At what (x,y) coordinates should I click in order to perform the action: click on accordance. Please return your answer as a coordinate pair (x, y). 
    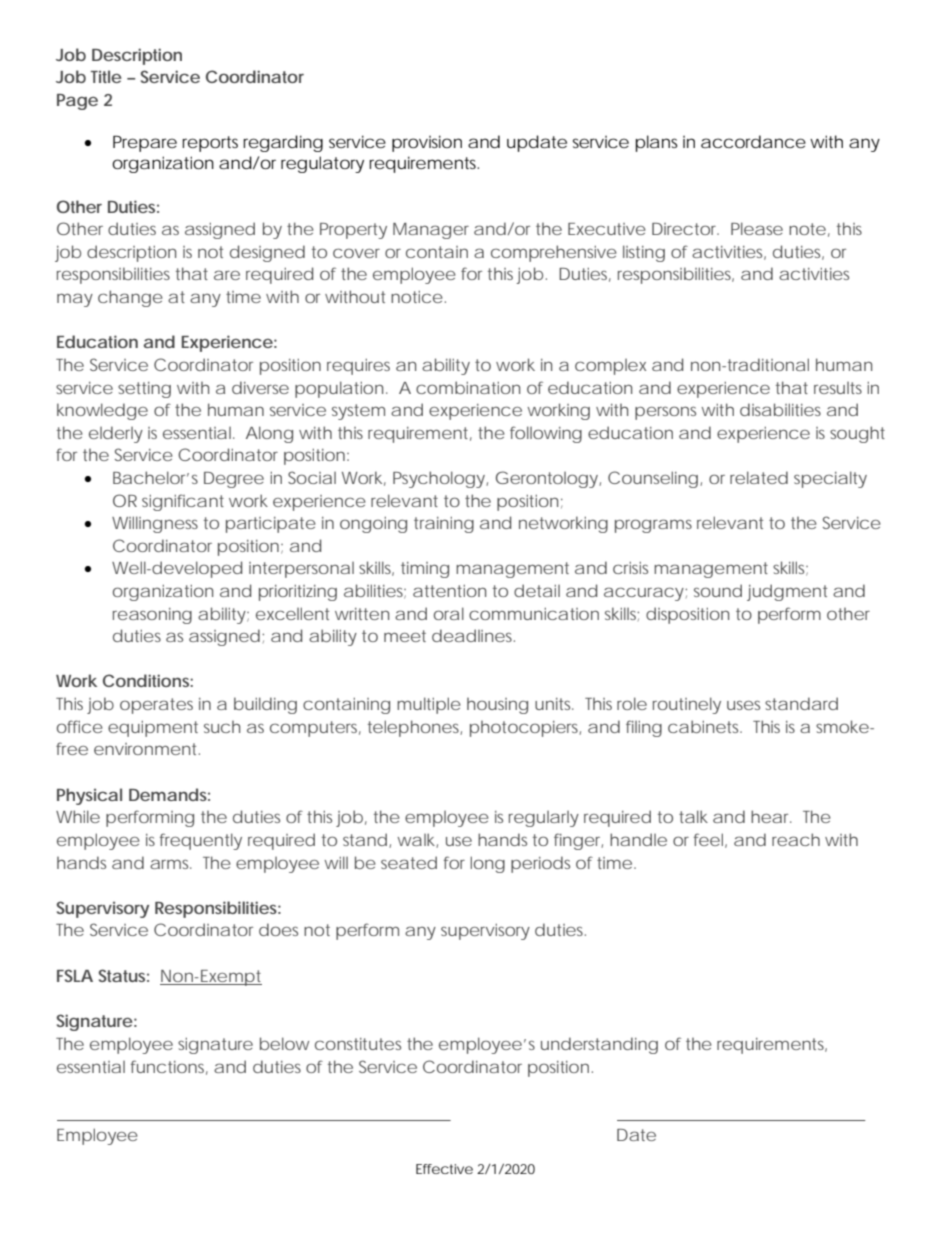
    Looking at the image, I should click on (753, 141).
